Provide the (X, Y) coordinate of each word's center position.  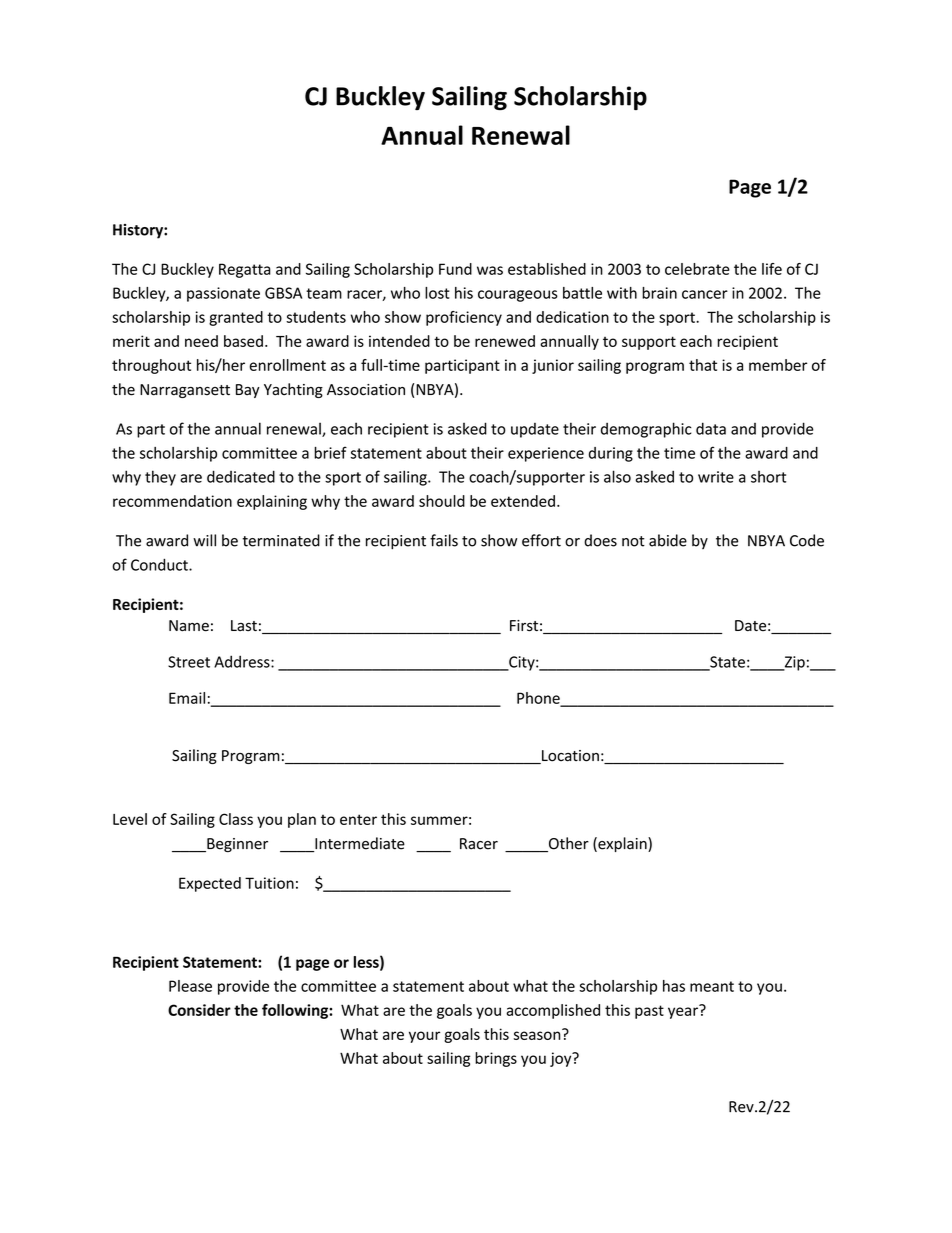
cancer (705, 294)
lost (437, 293)
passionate (223, 294)
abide (668, 540)
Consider (199, 1010)
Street (189, 662)
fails (444, 540)
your (424, 1037)
